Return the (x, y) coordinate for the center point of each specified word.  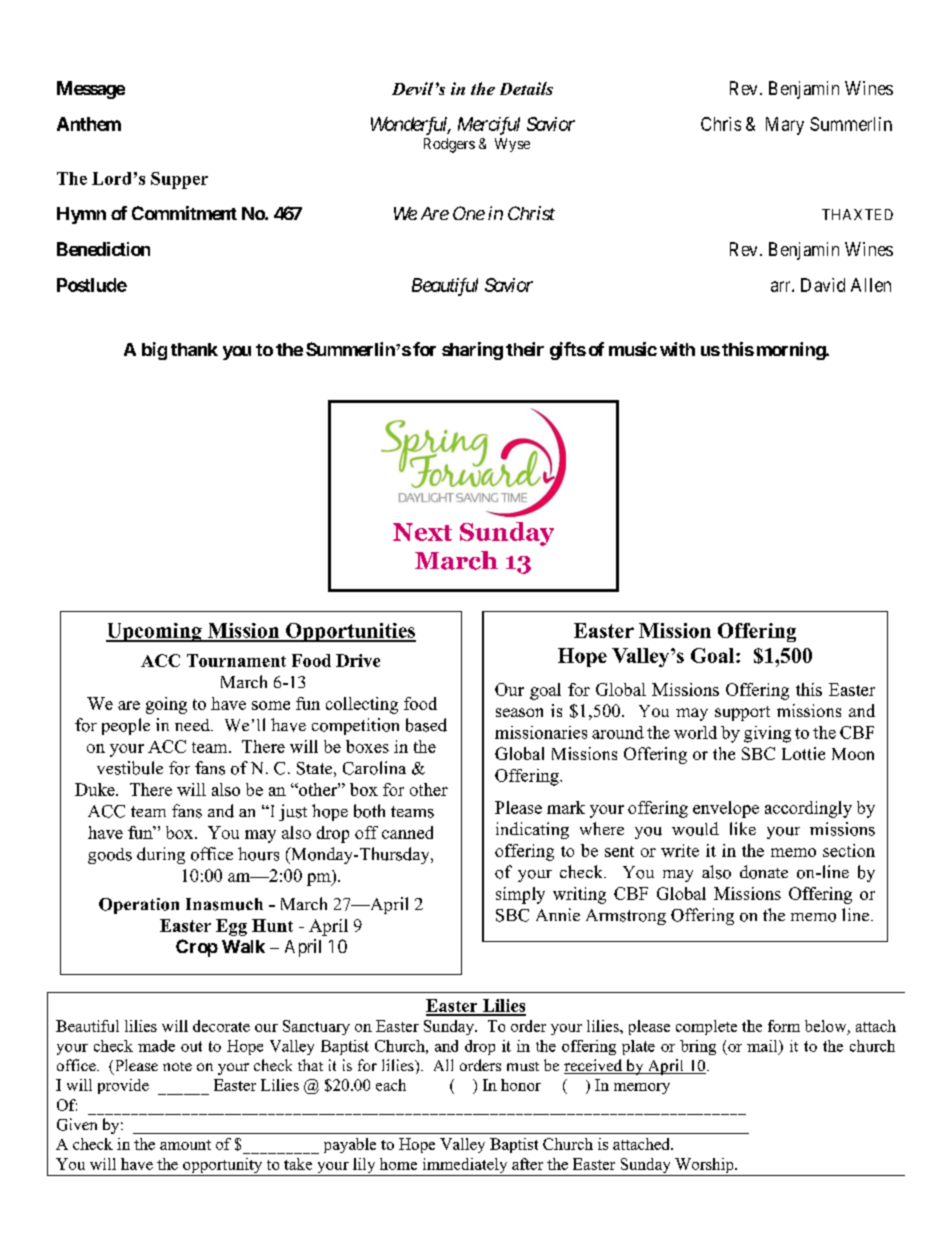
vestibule (130, 768)
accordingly (808, 809)
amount (185, 1145)
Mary (785, 126)
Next (422, 532)
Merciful (489, 126)
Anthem (89, 124)
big (154, 351)
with (677, 349)
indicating (532, 830)
